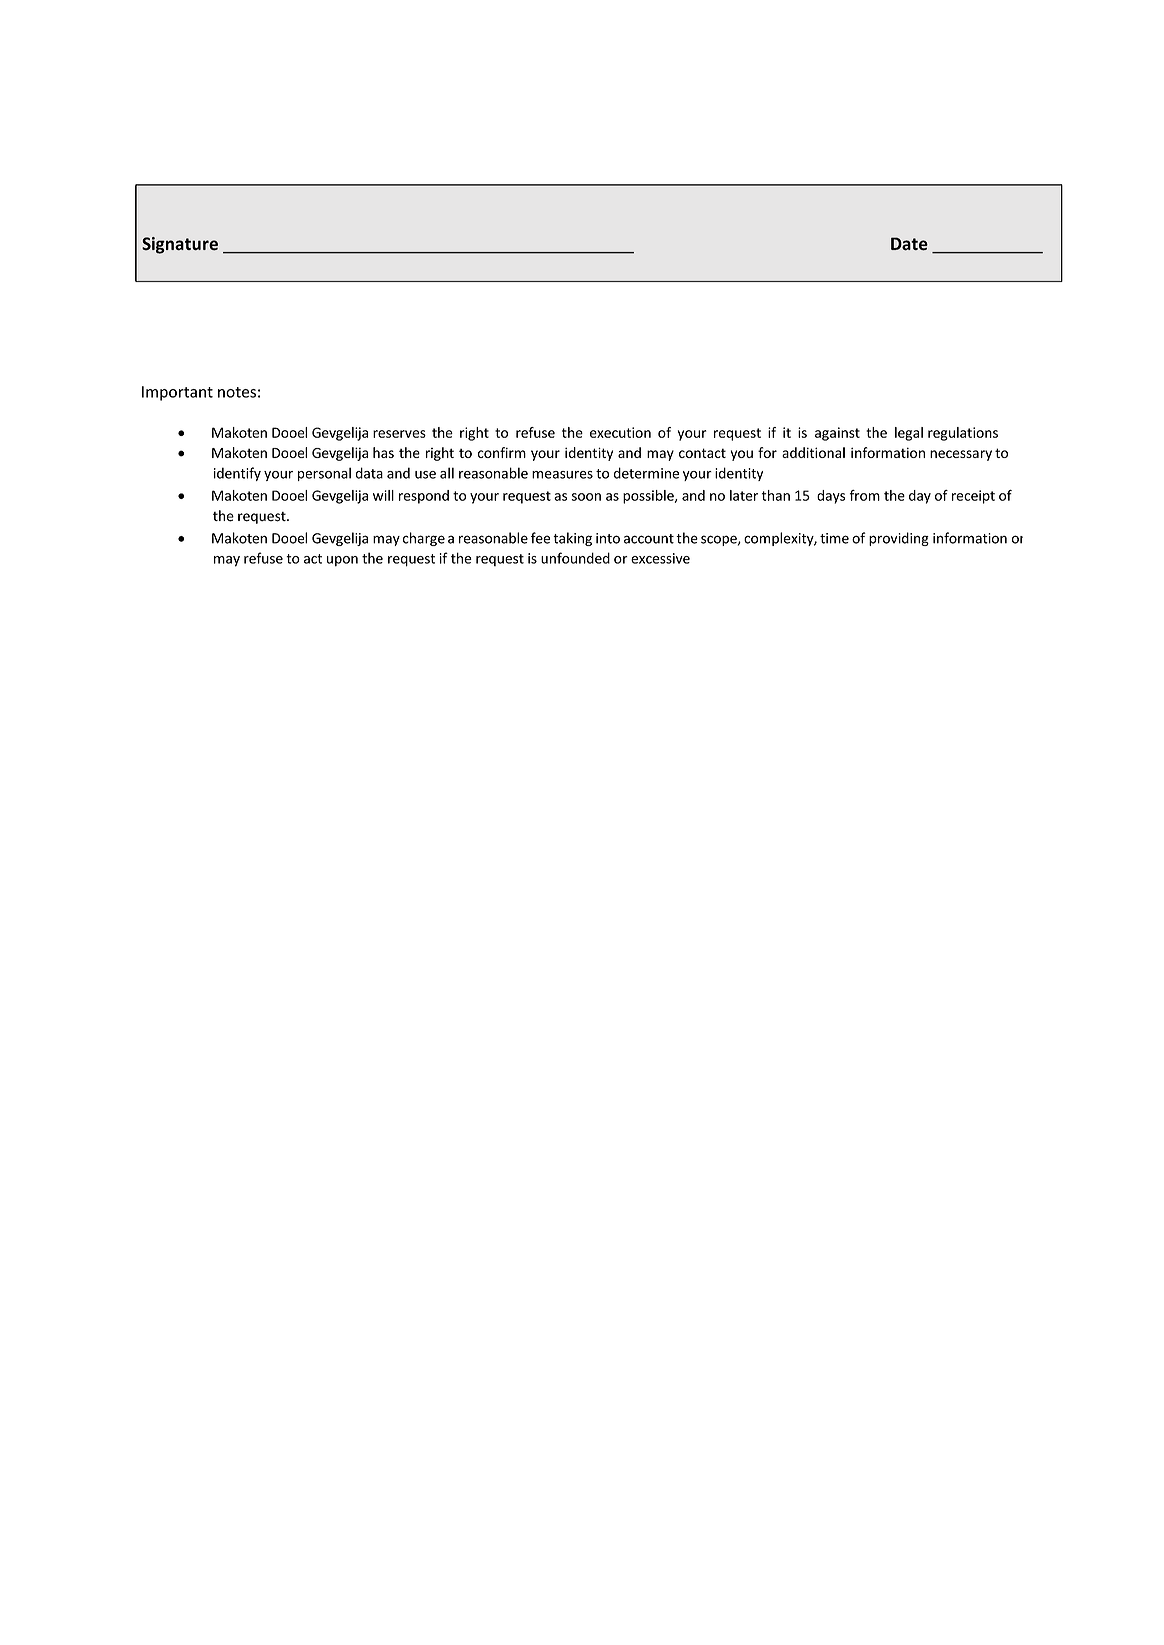 The width and height of the document is (1164, 1645). I want to click on Signature, so click(180, 245).
